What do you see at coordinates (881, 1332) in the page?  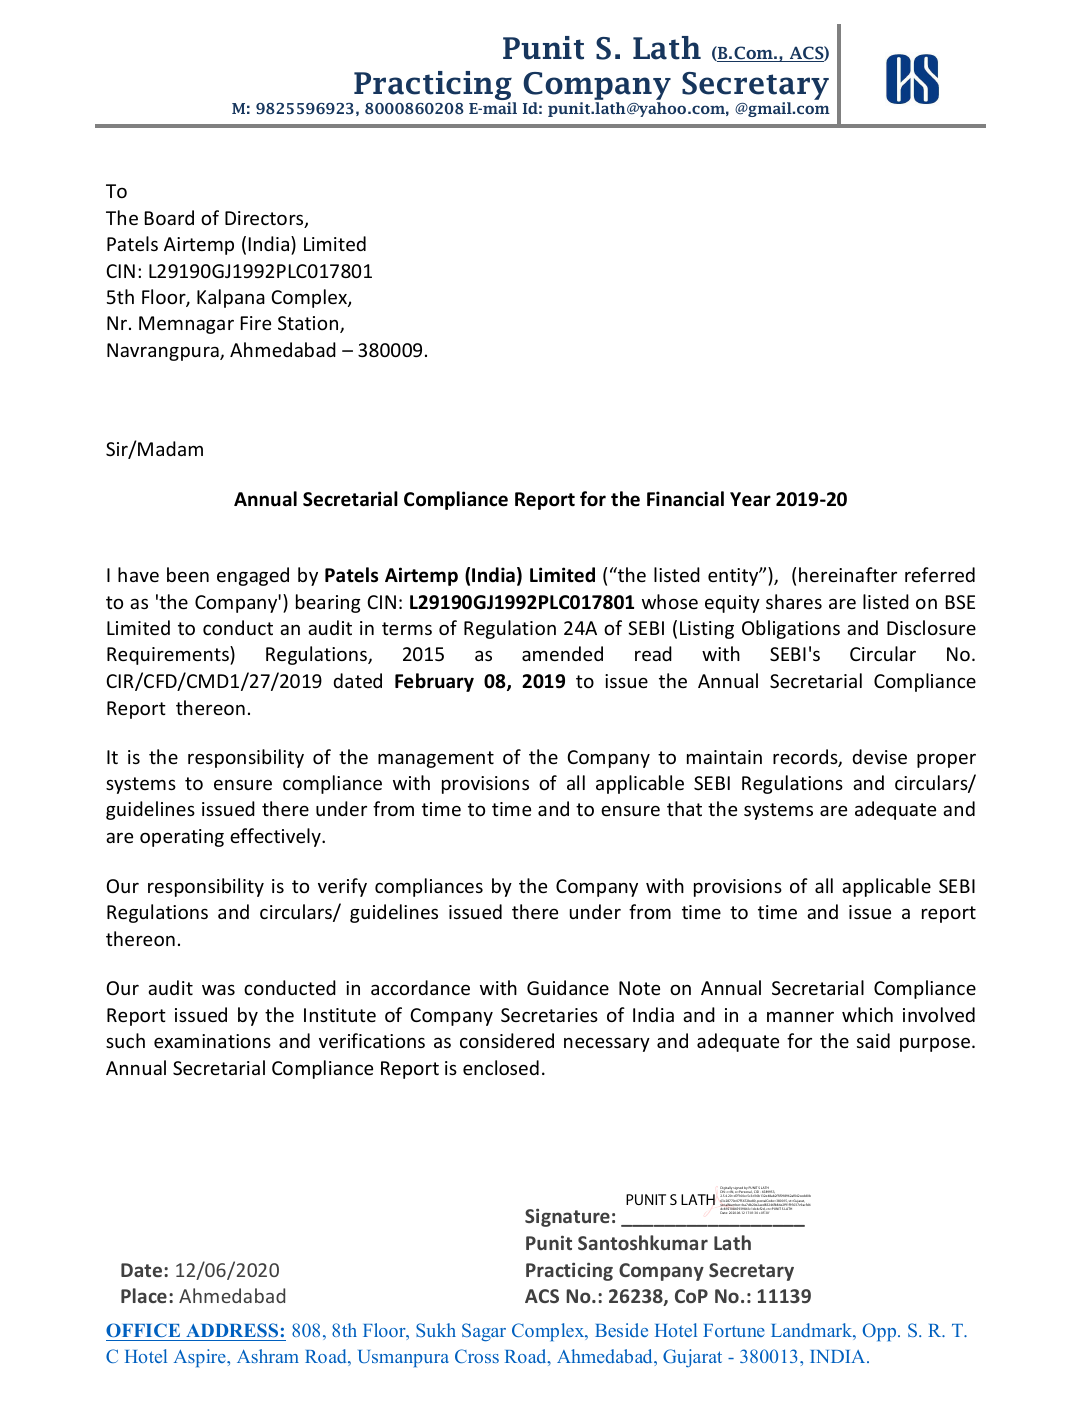 I see `Opp` at bounding box center [881, 1332].
